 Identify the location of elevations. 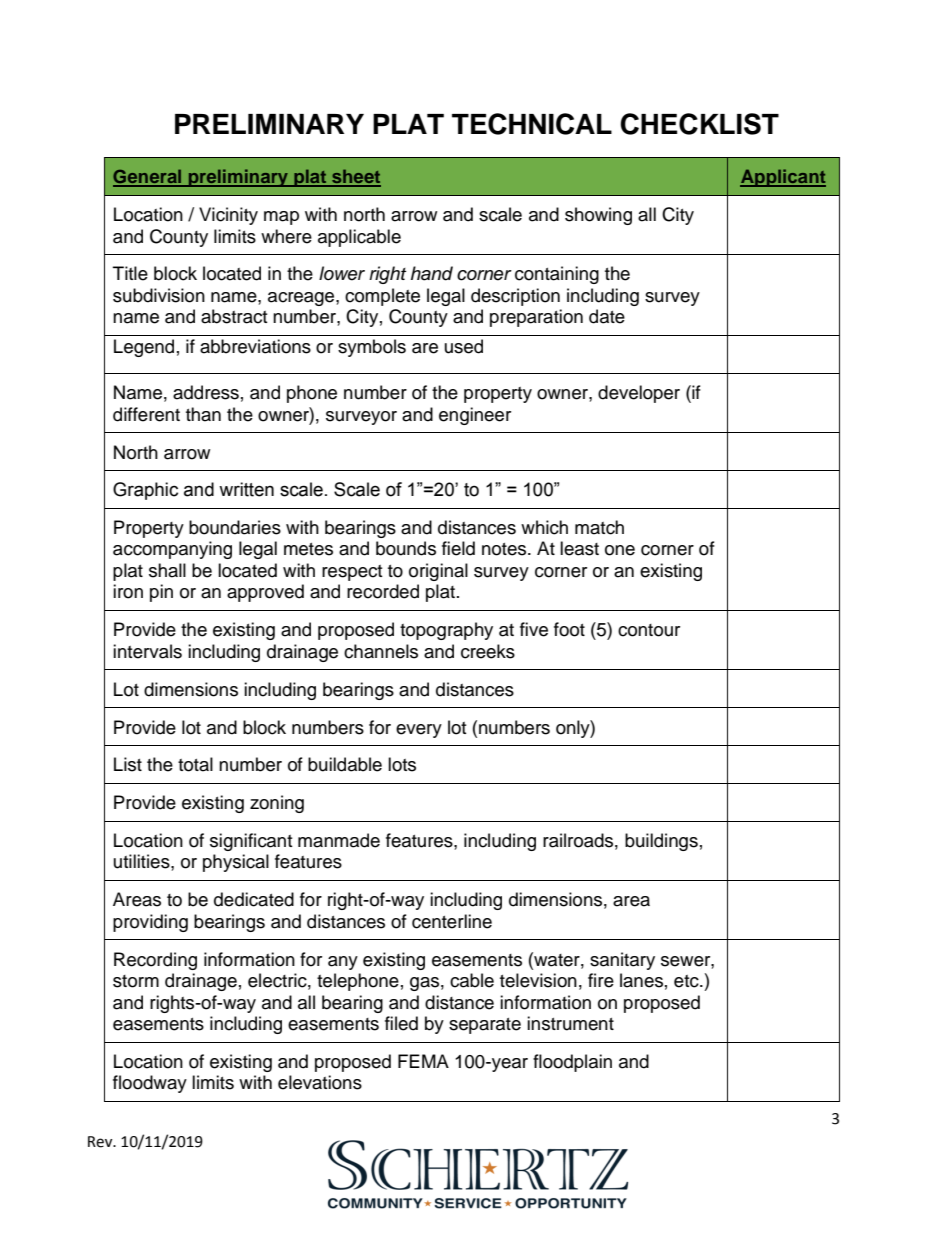
(320, 1082).
